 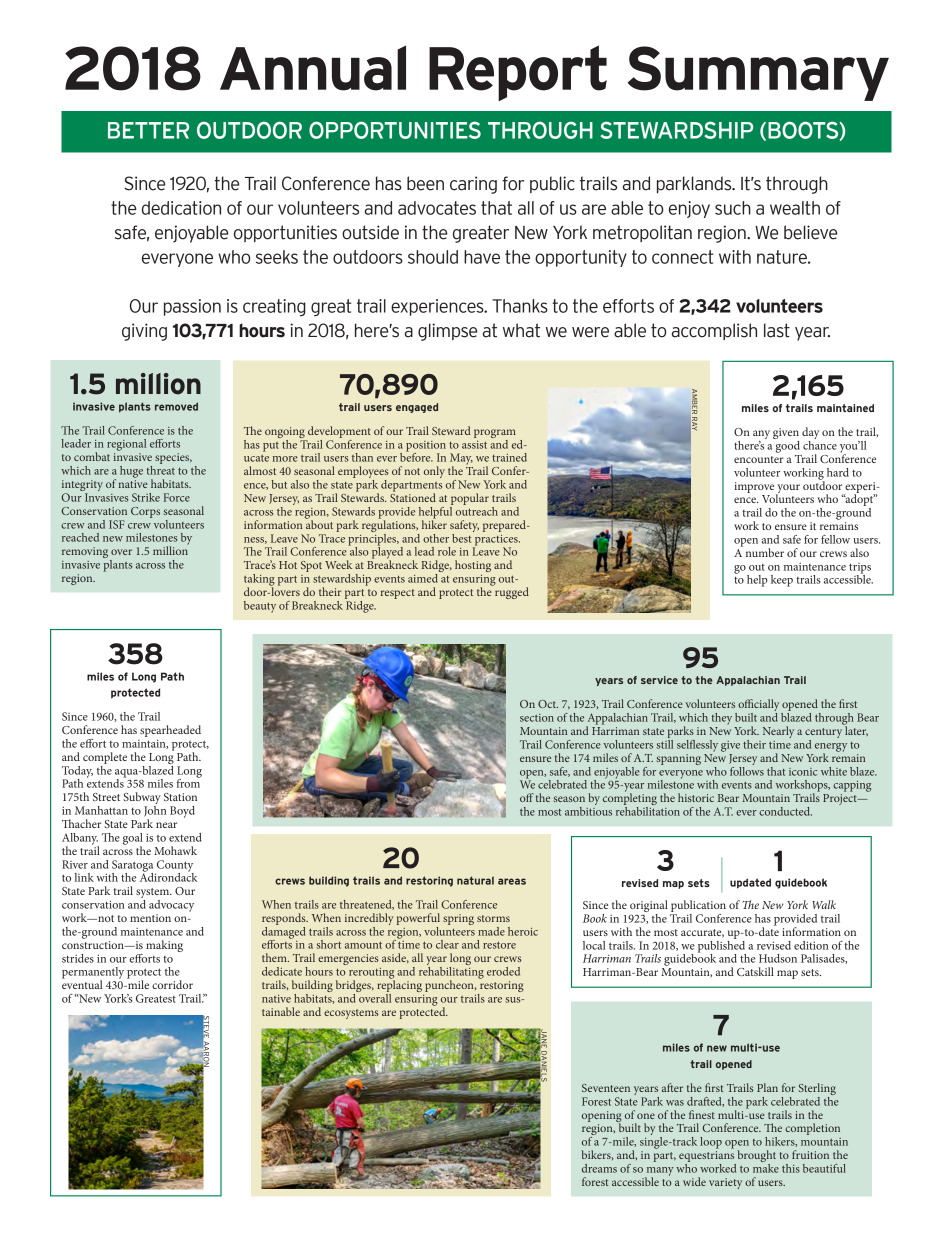 I want to click on Report, so click(x=518, y=73).
